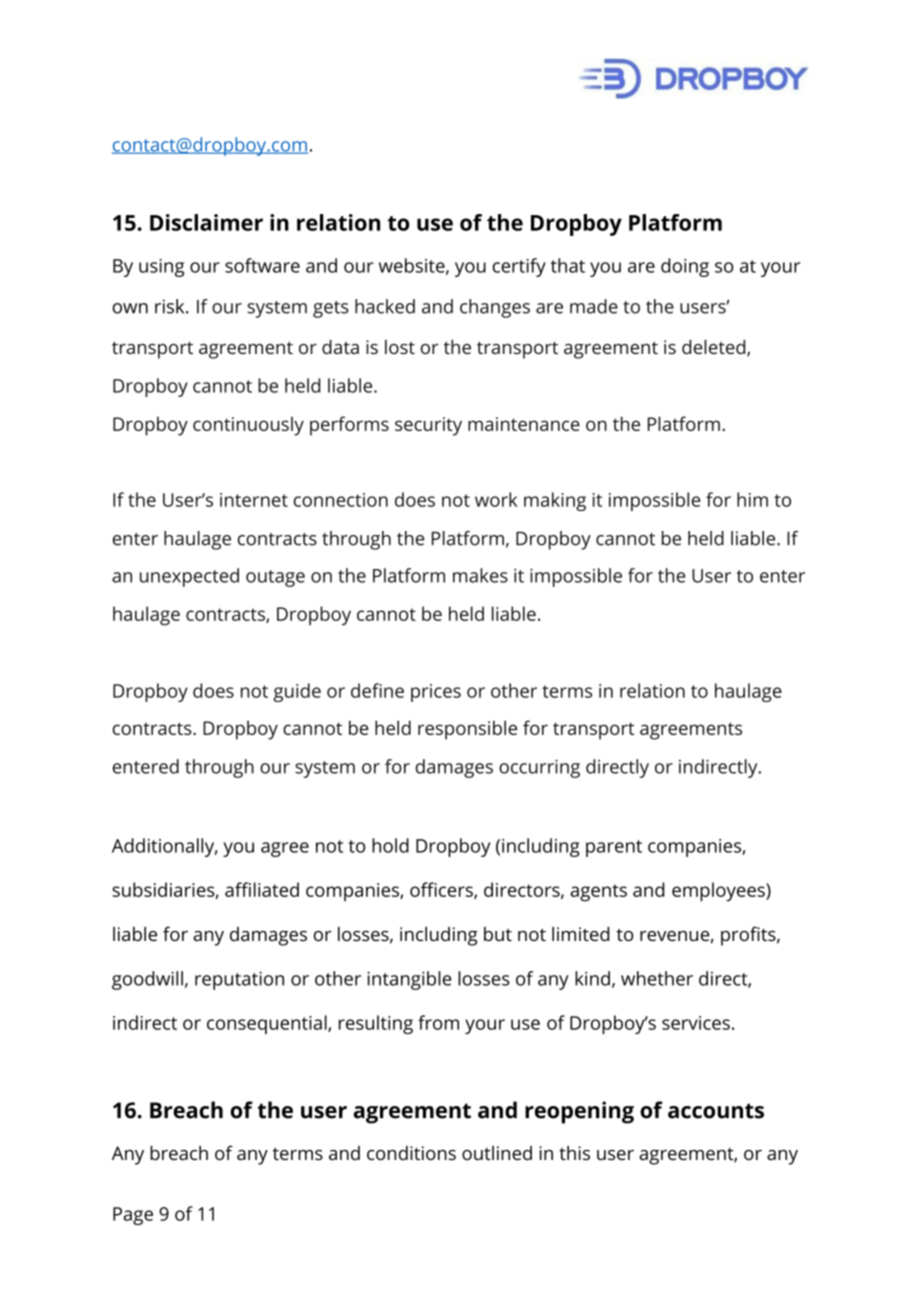 This image has width=924, height=1308. I want to click on doing, so click(685, 267).
